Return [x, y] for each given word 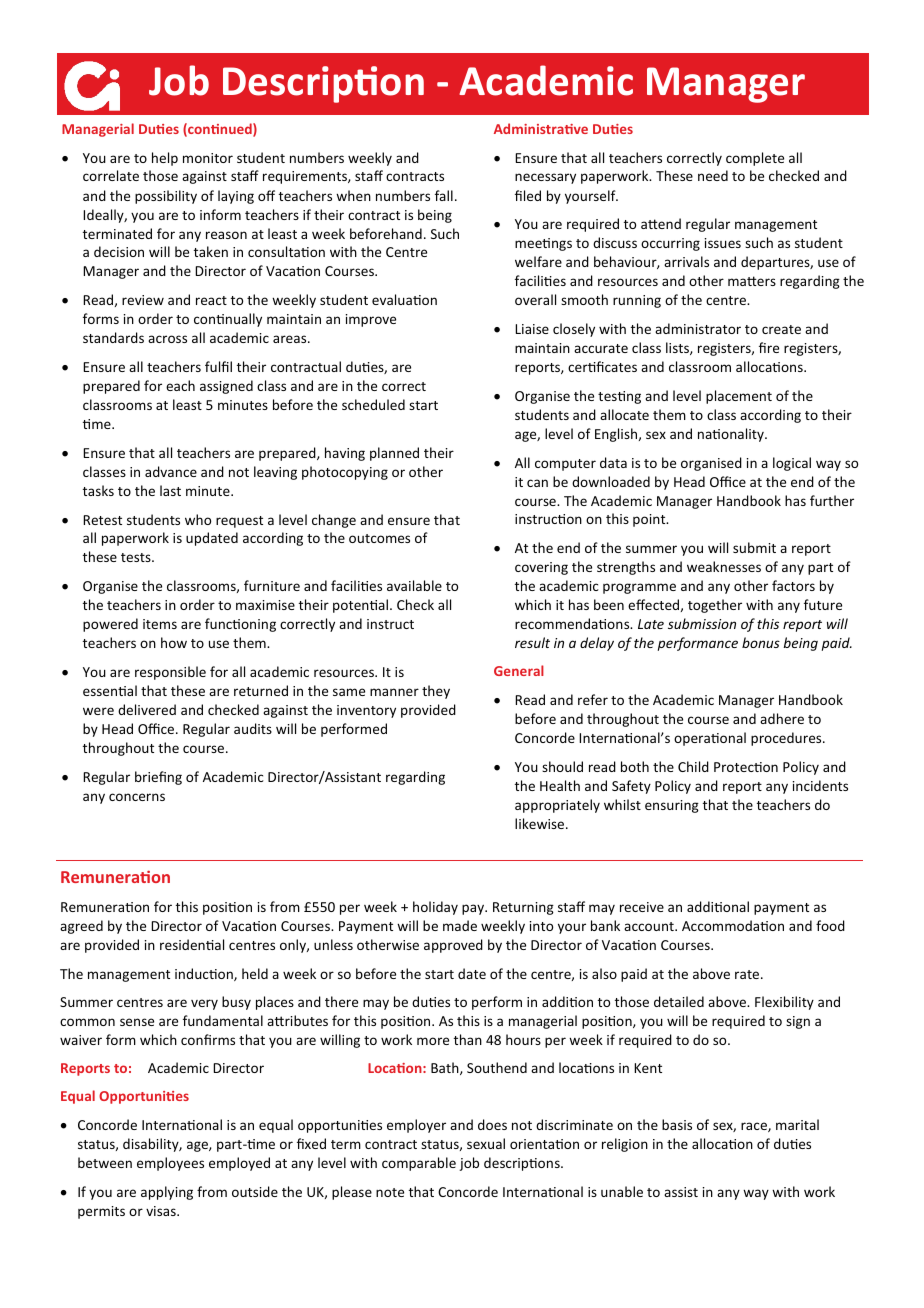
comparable [419, 1164]
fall [444, 195]
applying [167, 1193]
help [165, 159]
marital [797, 1124]
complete [755, 159]
